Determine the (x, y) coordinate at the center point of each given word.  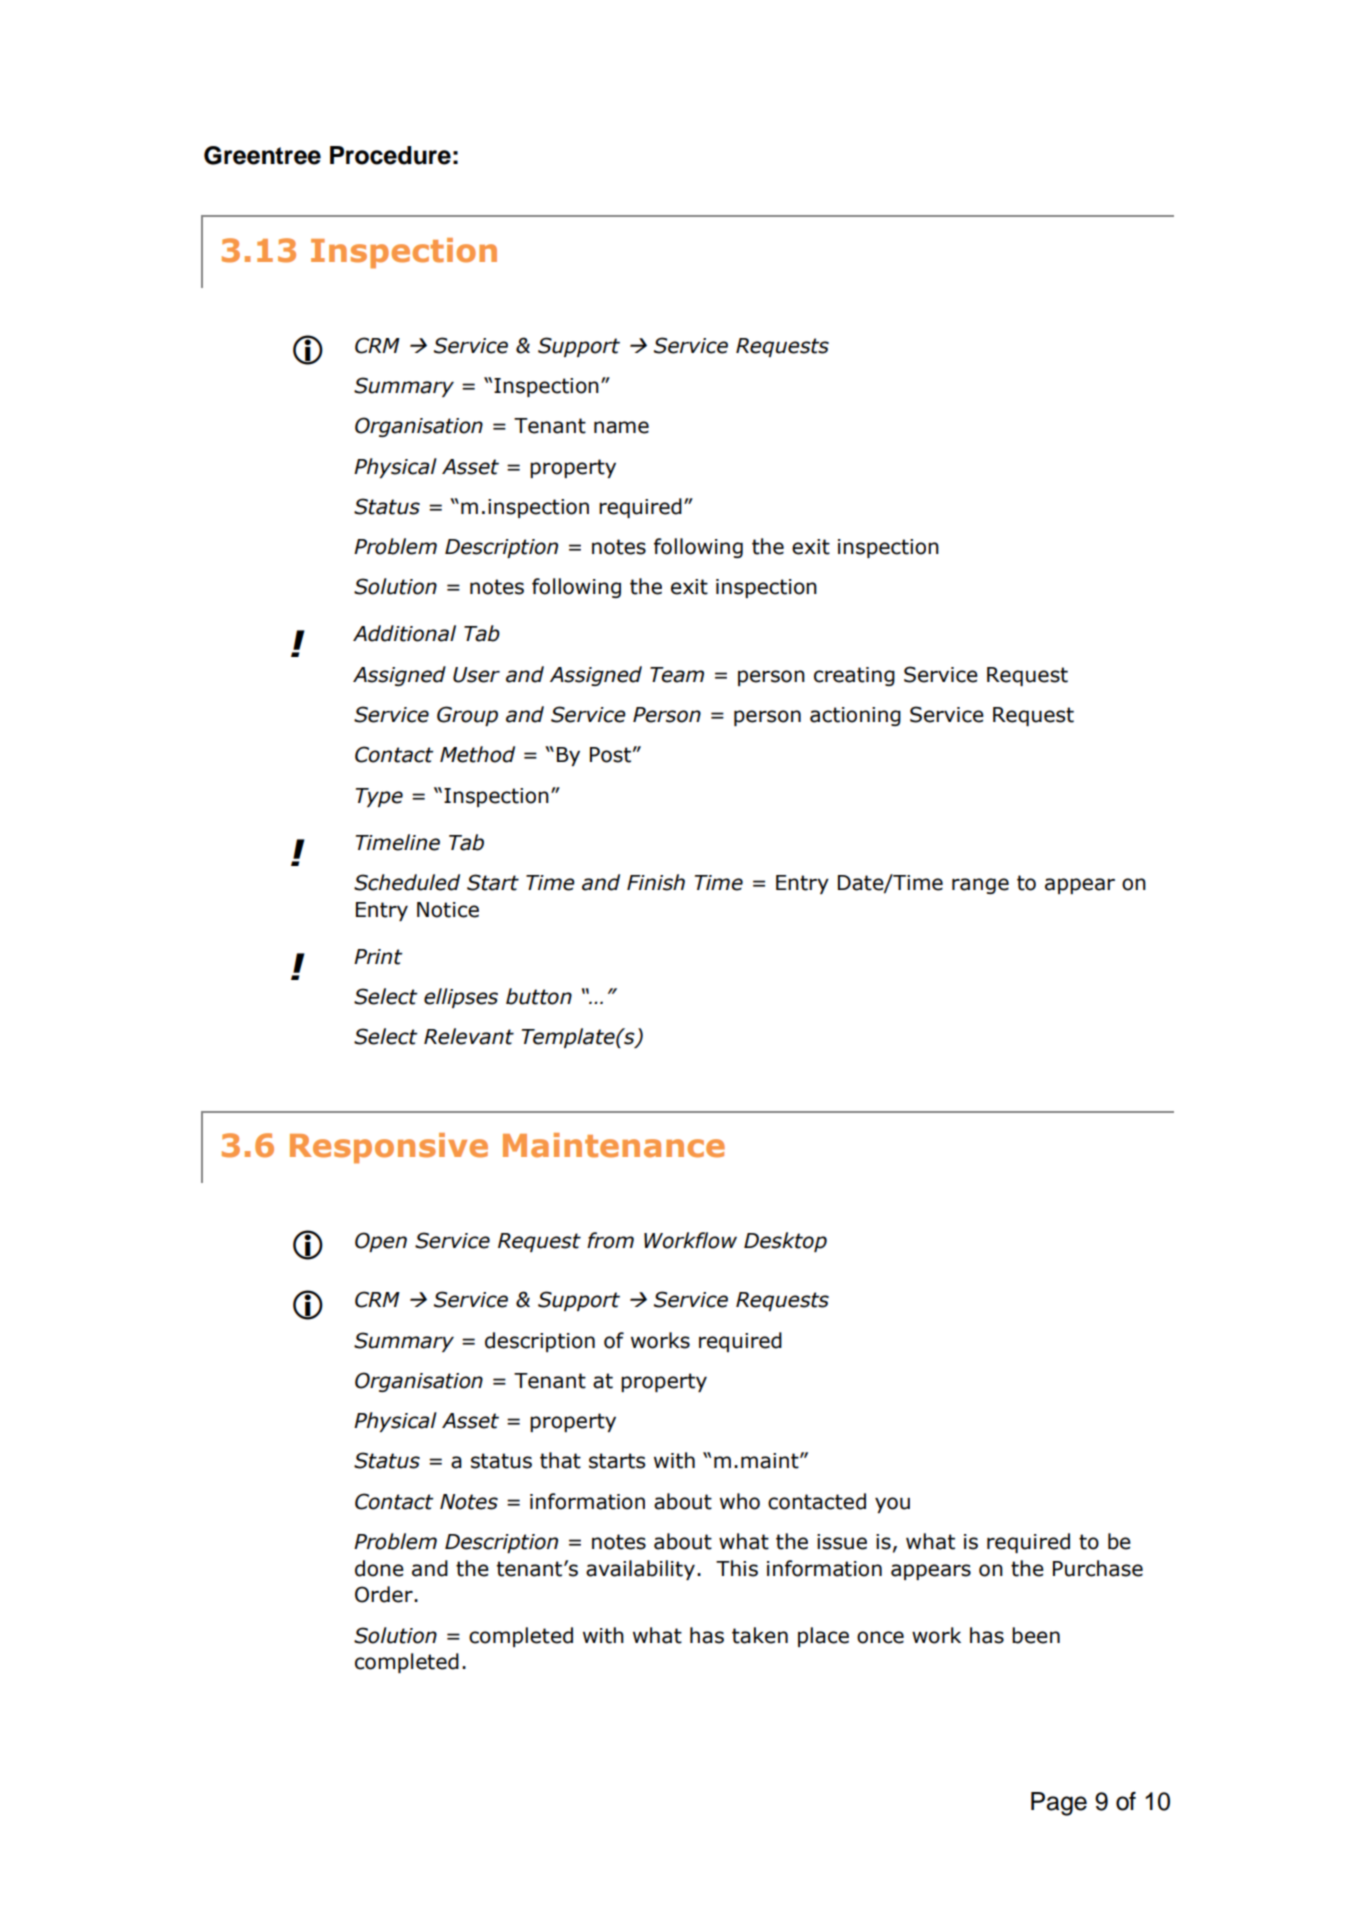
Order (385, 1594)
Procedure (390, 155)
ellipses (461, 998)
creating (854, 676)
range (980, 886)
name (621, 427)
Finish (656, 882)
